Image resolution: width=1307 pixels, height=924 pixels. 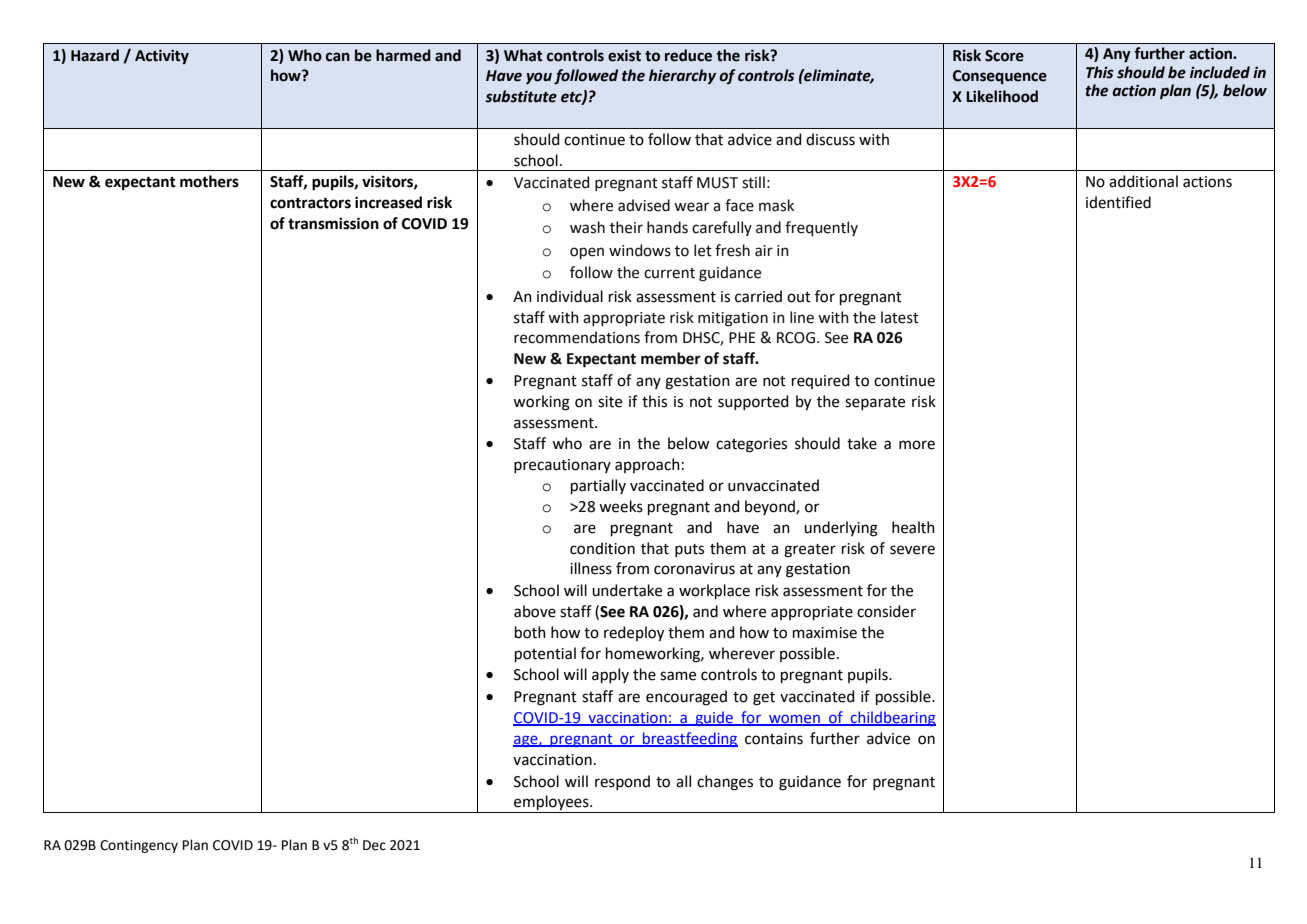 What do you see at coordinates (1118, 202) in the page?
I see `identified` at bounding box center [1118, 202].
